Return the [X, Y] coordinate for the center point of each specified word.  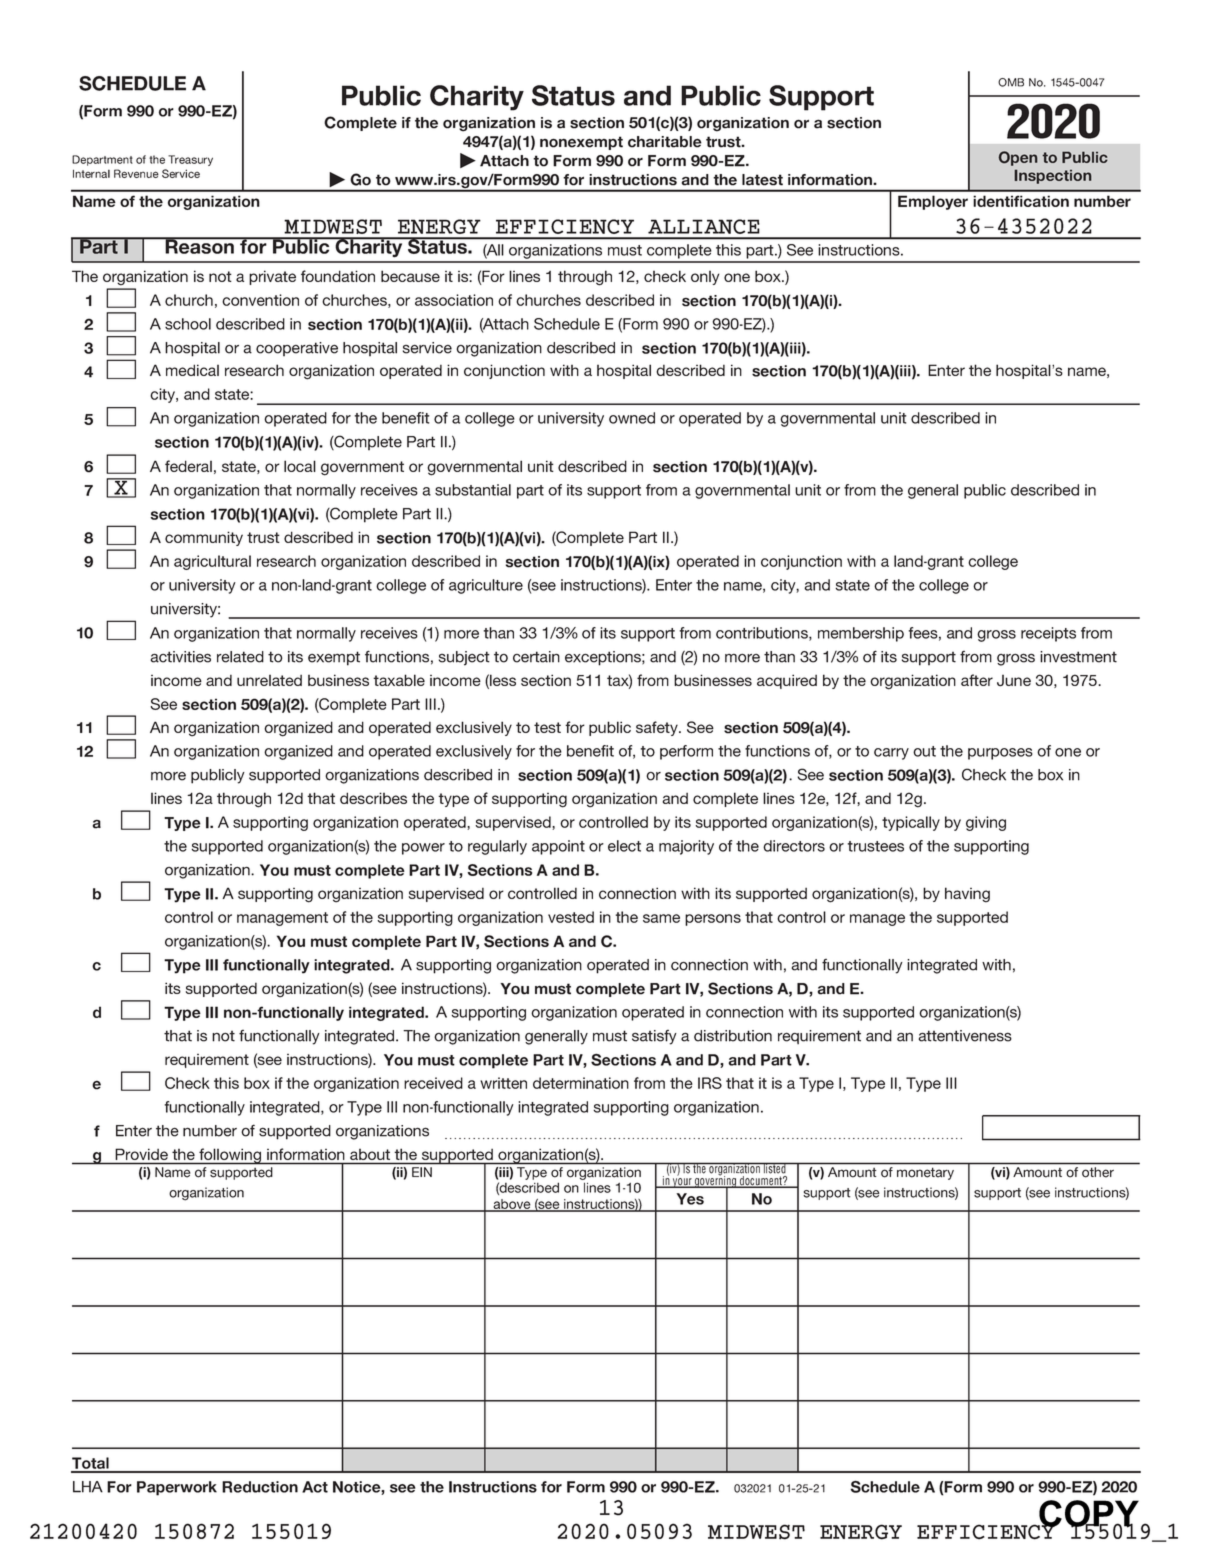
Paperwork [177, 1488]
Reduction [260, 1487]
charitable [665, 142]
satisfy [654, 1037]
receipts [1048, 634]
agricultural [212, 562]
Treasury [190, 160]
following [230, 1156]
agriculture [486, 586]
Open [1018, 158]
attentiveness [965, 1036]
